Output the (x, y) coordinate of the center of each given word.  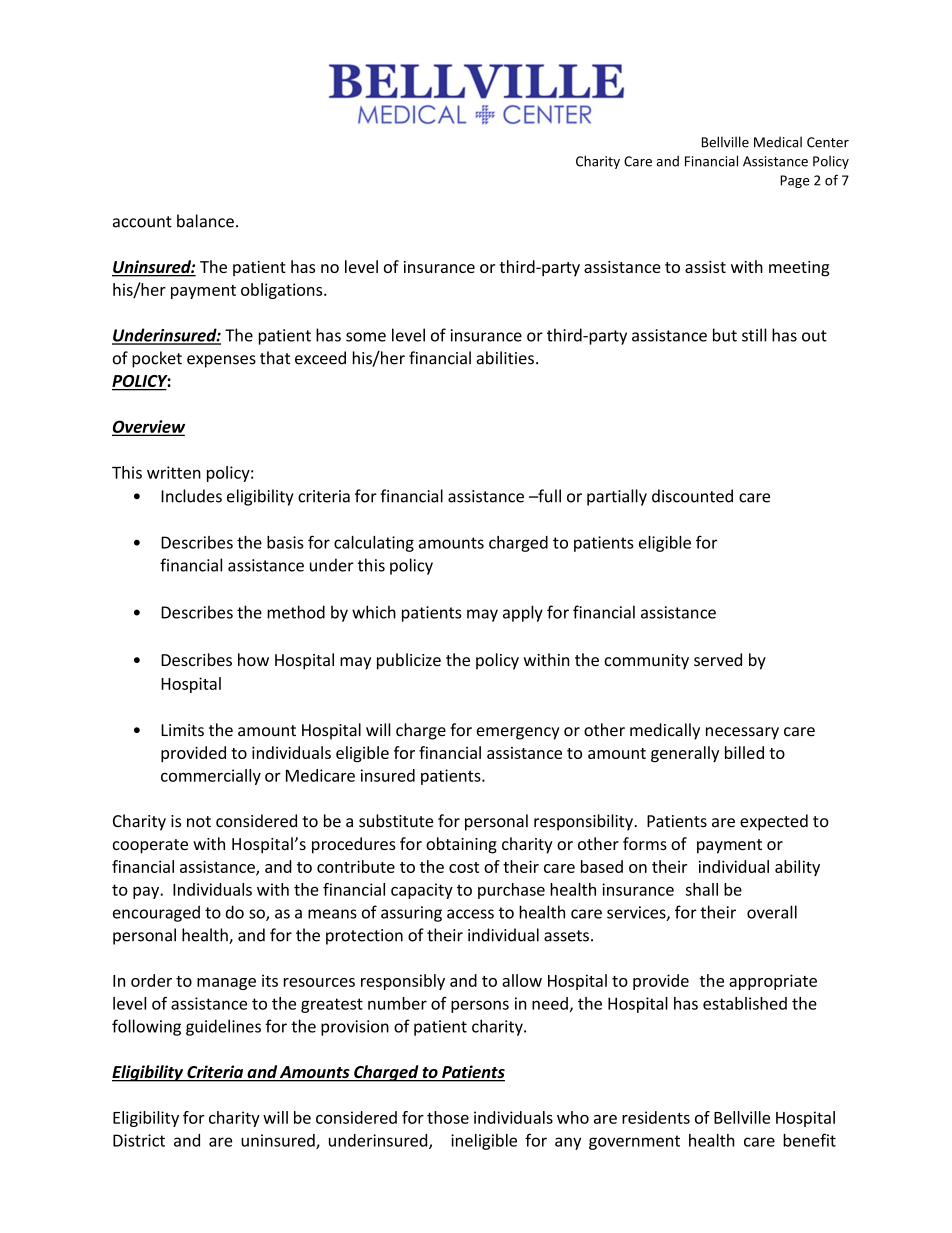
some (366, 337)
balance (205, 221)
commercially (211, 777)
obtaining (461, 845)
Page (795, 181)
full (548, 496)
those (448, 1117)
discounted (692, 496)
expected (774, 822)
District (139, 1140)
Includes (191, 496)
